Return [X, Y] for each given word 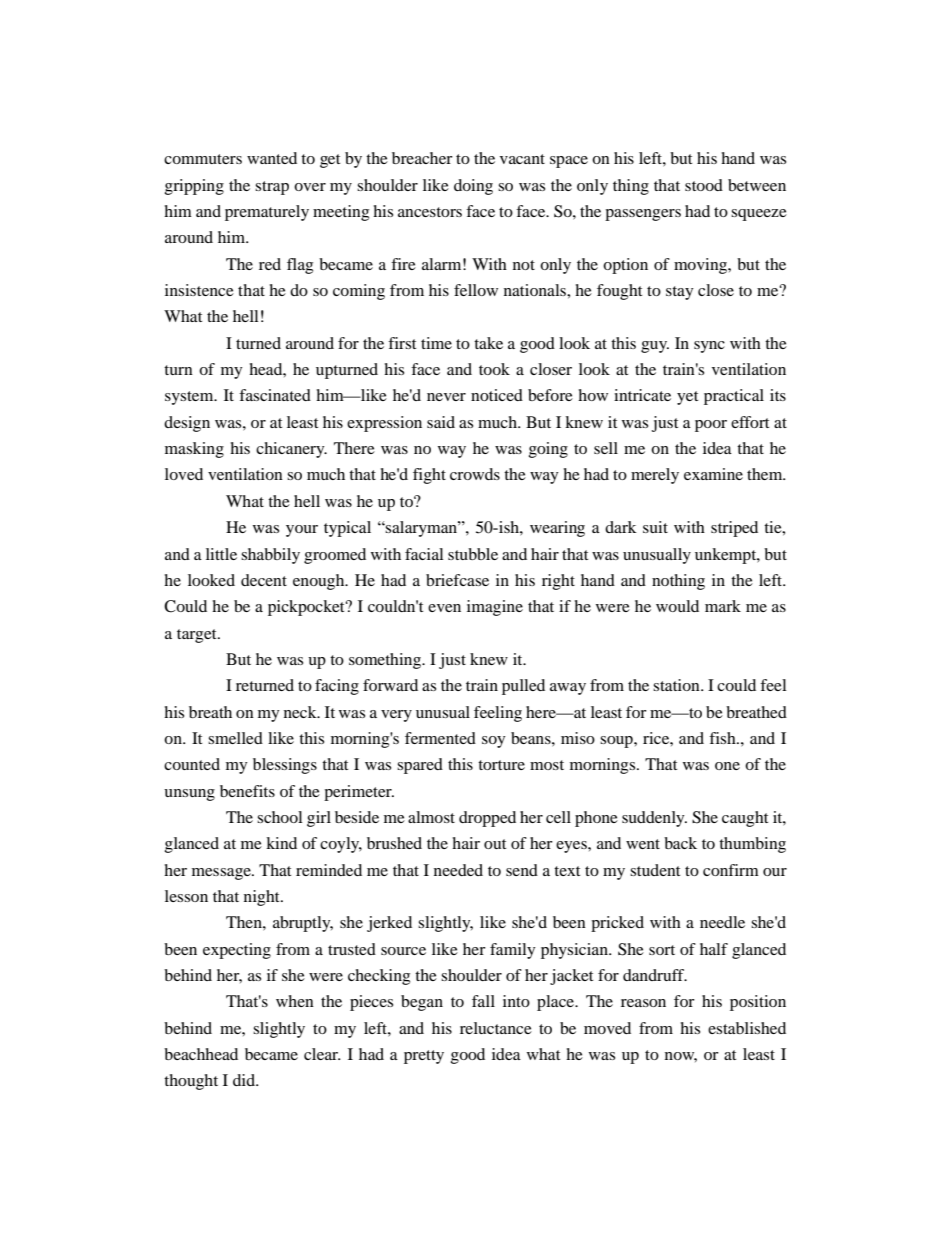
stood [704, 185]
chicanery [291, 450]
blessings [285, 766]
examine [713, 474]
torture [501, 765]
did [245, 1080]
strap [272, 188]
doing [473, 187]
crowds [475, 474]
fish [723, 738]
